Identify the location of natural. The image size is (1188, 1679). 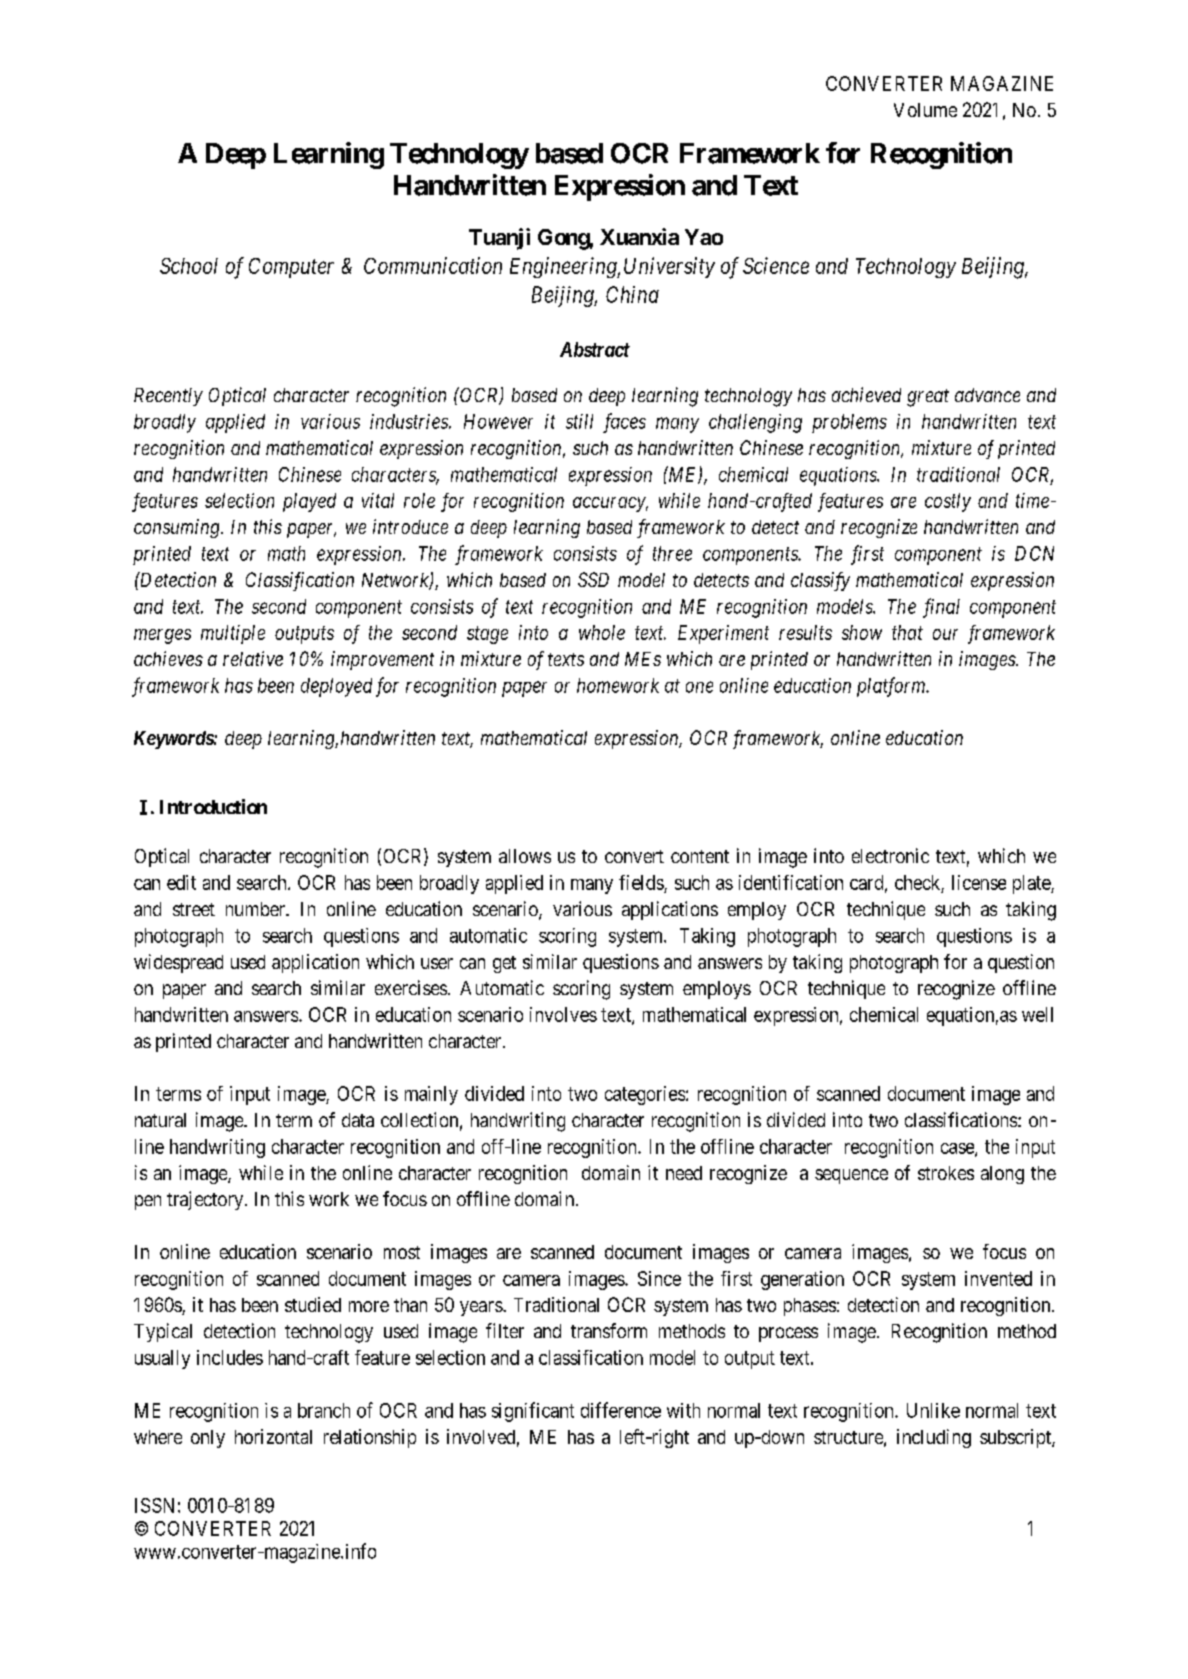
(160, 1120).
